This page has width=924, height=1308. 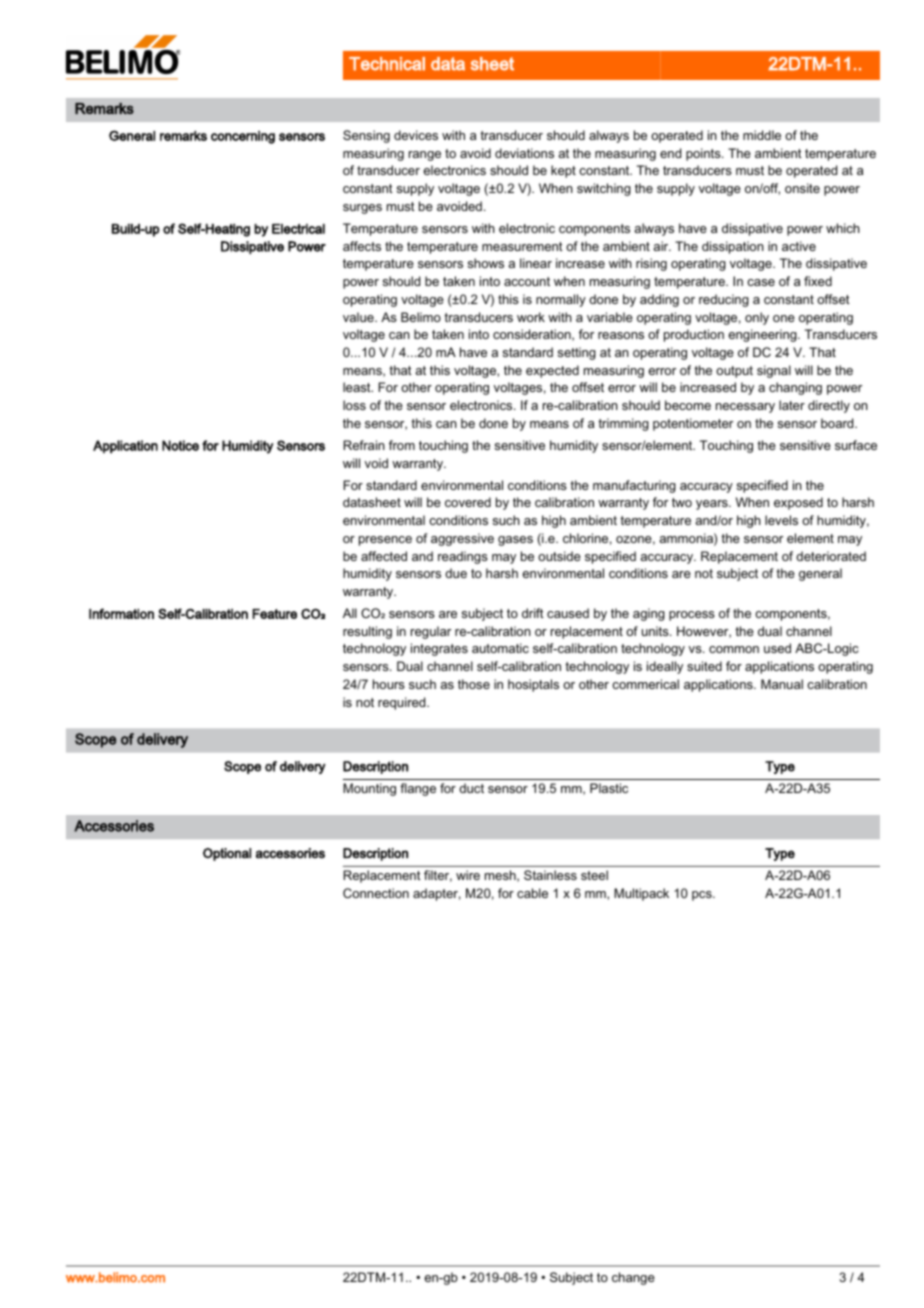 I want to click on Feature, so click(x=274, y=614).
